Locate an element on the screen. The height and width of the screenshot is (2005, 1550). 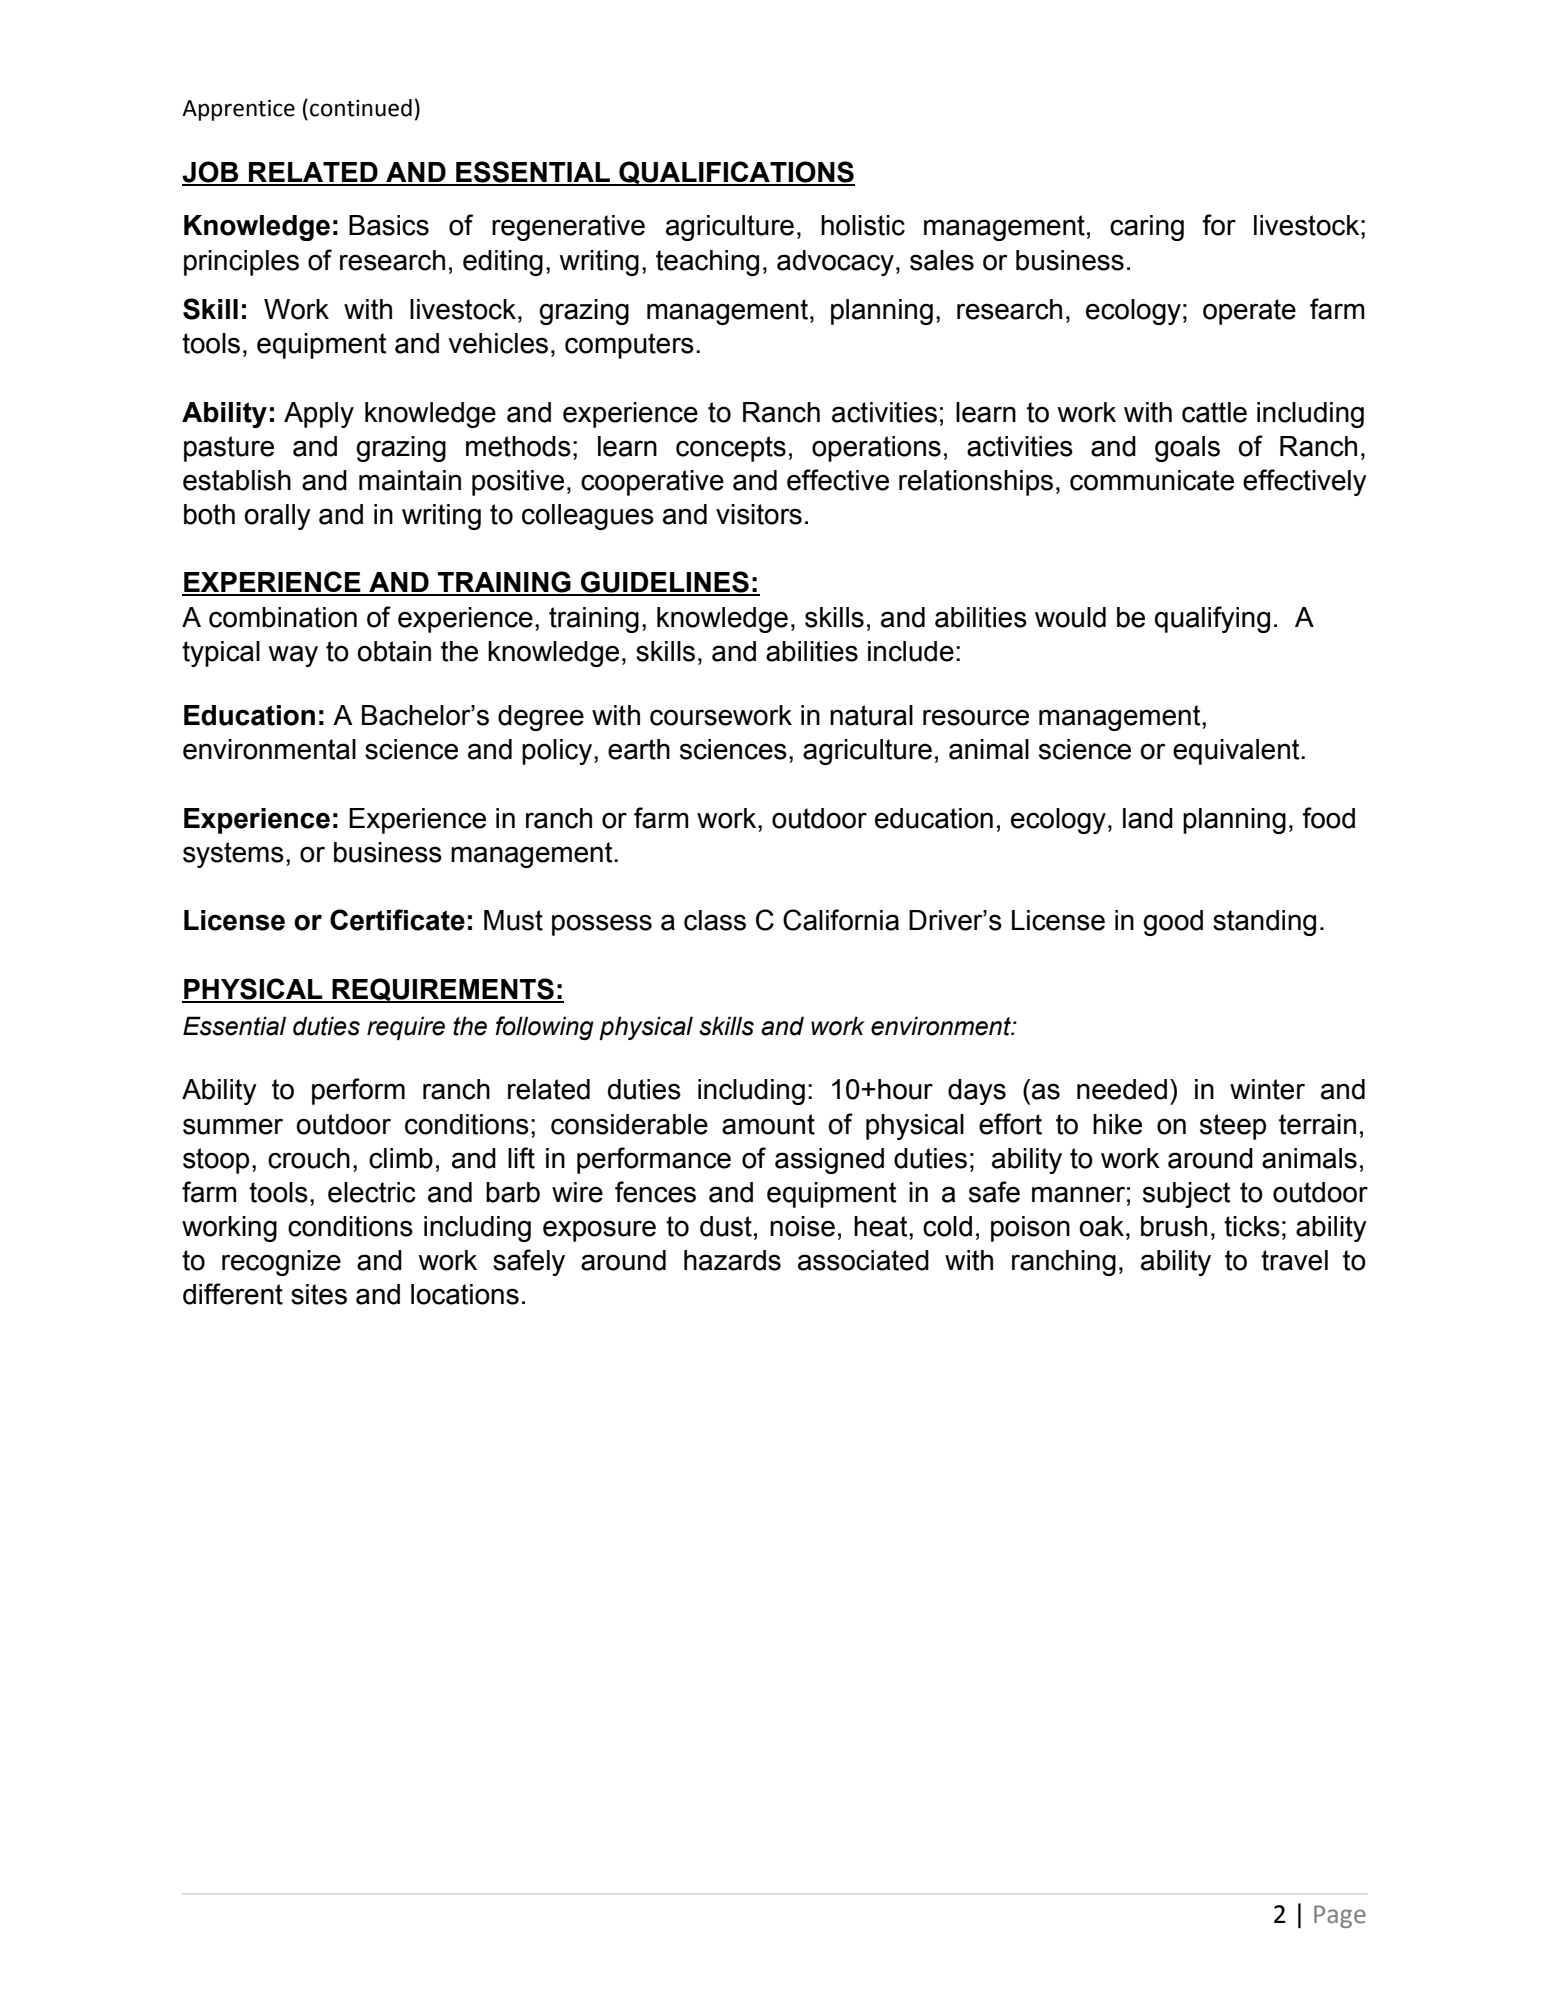
caring is located at coordinates (1147, 228).
